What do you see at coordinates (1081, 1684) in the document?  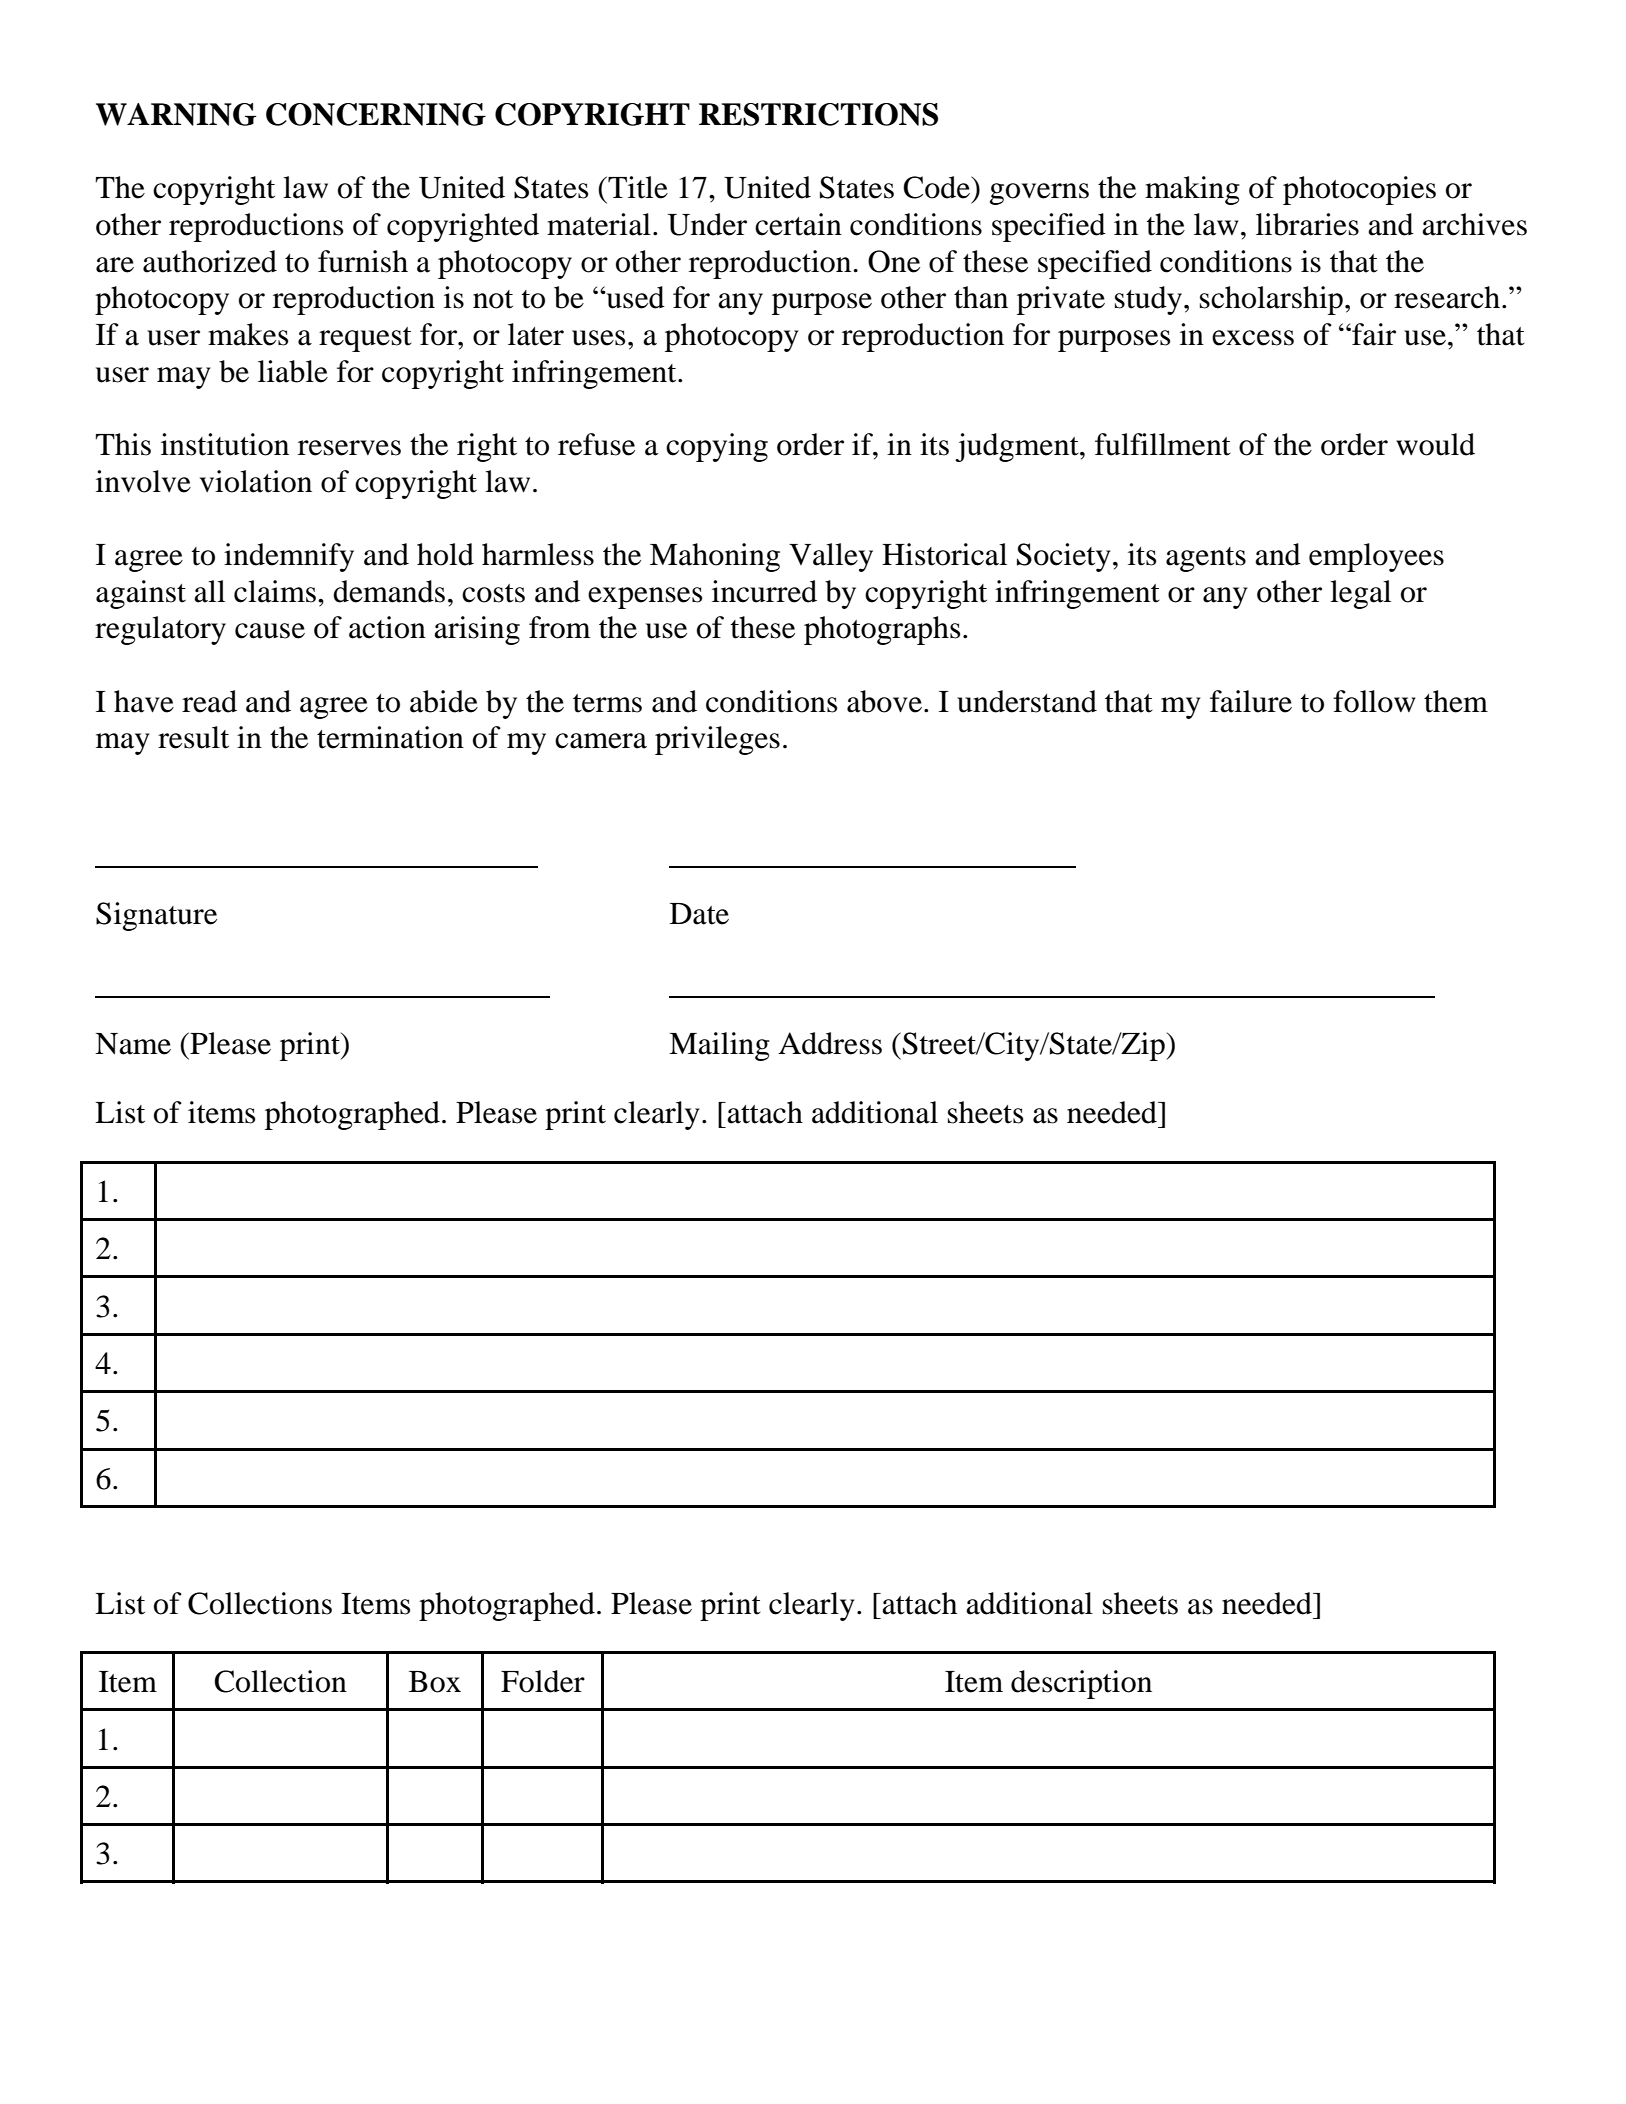 I see `description` at bounding box center [1081, 1684].
